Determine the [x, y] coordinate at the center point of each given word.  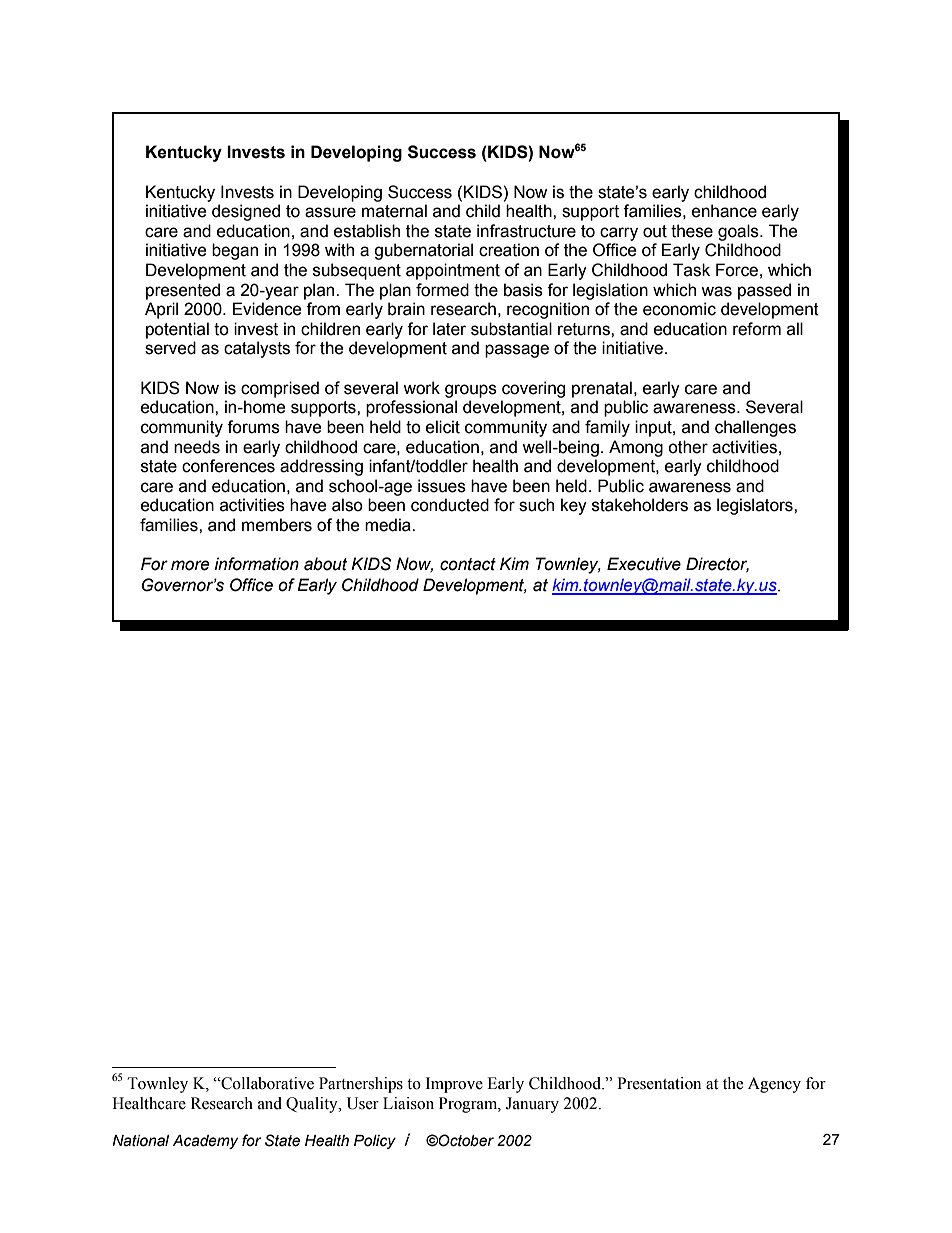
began [235, 251]
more [190, 565]
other [688, 447]
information [257, 564]
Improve [454, 1085]
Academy [205, 1142]
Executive [644, 564]
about [325, 564]
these [692, 231]
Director [717, 565]
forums [253, 427]
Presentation [659, 1083]
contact [468, 564]
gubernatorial [423, 251]
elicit [443, 427]
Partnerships [361, 1085]
